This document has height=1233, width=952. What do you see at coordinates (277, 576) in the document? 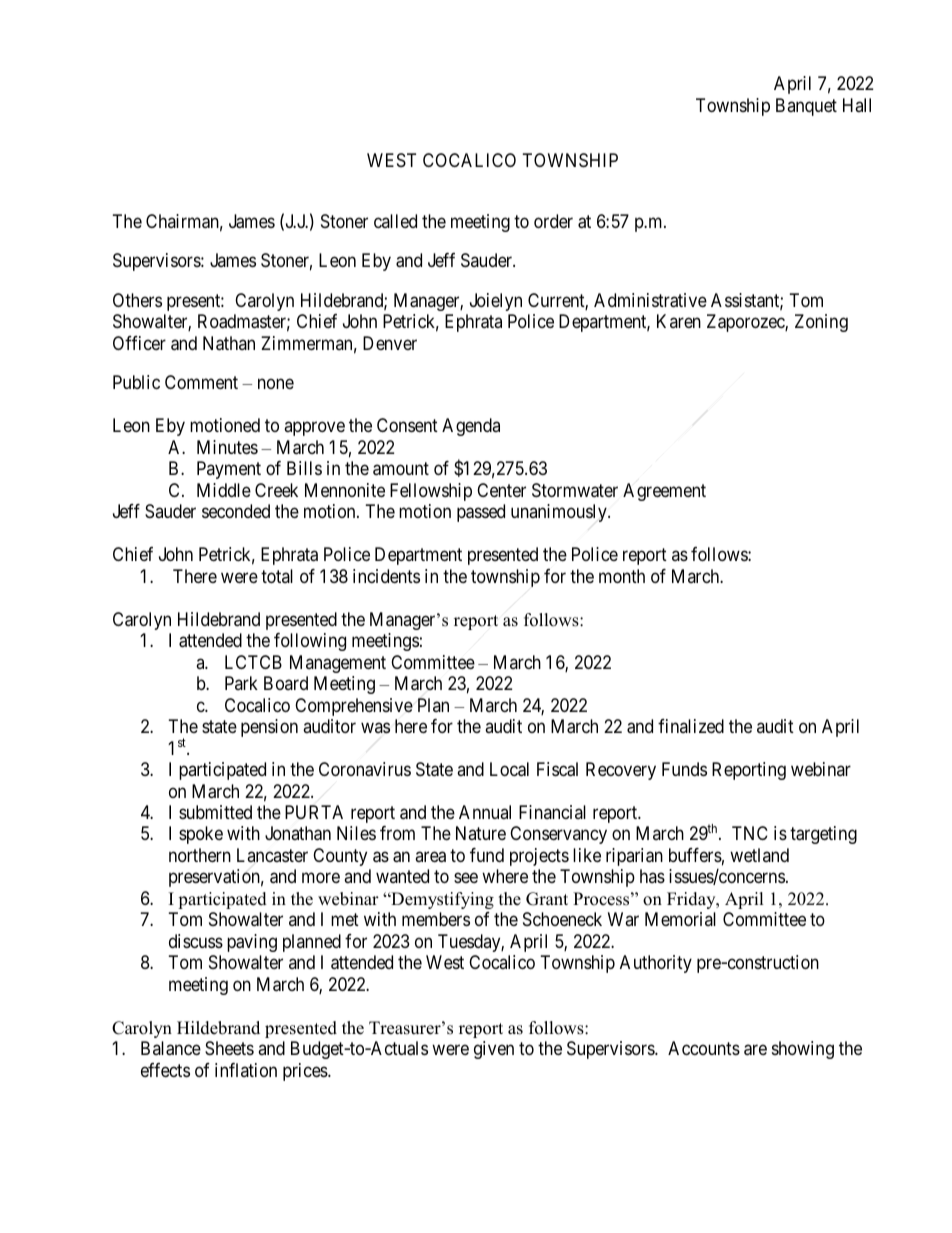
I see `total` at bounding box center [277, 576].
